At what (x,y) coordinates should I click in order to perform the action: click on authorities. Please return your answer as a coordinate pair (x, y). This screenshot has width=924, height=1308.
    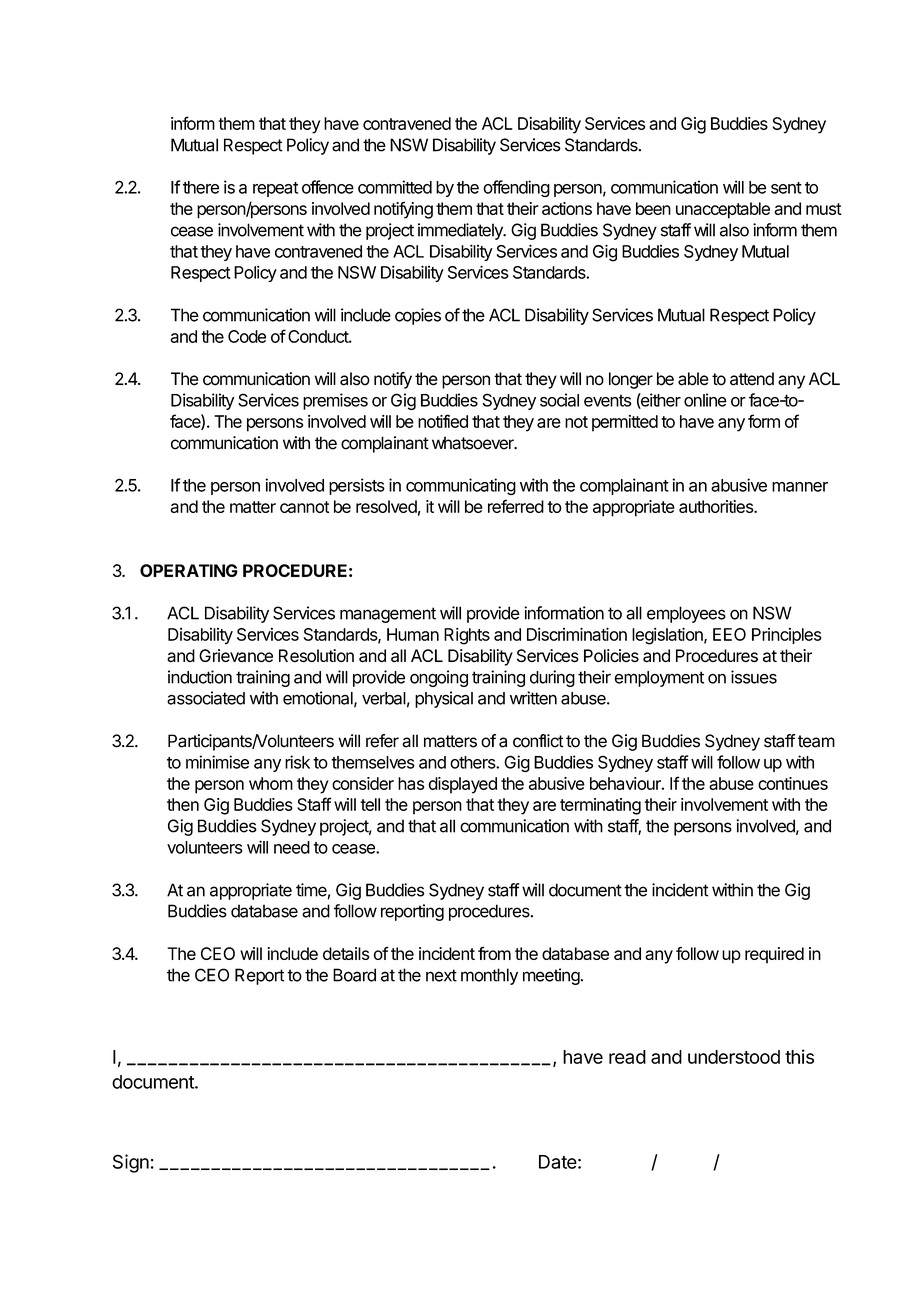
    Looking at the image, I should click on (717, 506).
